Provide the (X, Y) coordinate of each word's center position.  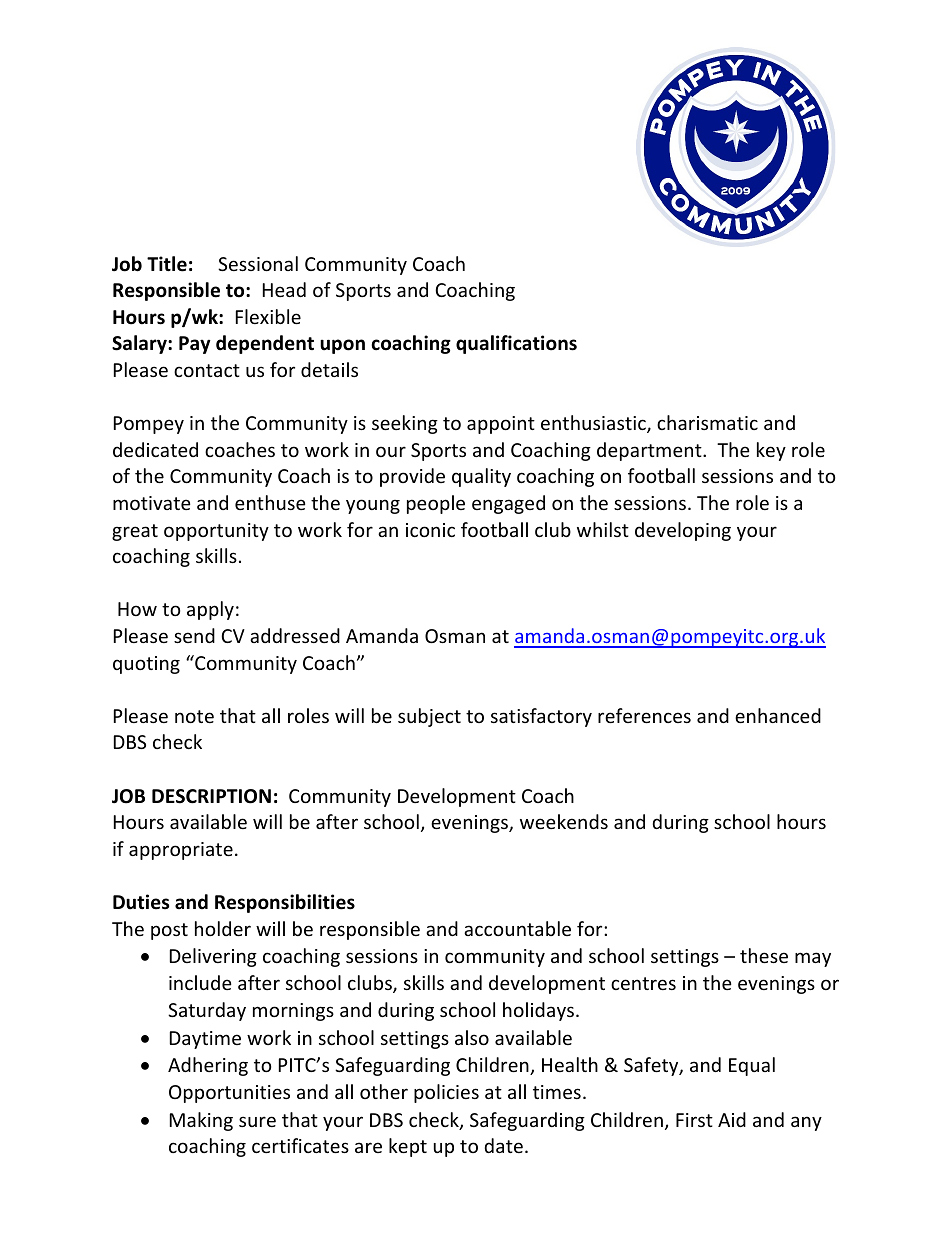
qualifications (516, 344)
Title (167, 264)
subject (429, 717)
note (194, 716)
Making (201, 1121)
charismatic (707, 422)
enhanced (778, 715)
